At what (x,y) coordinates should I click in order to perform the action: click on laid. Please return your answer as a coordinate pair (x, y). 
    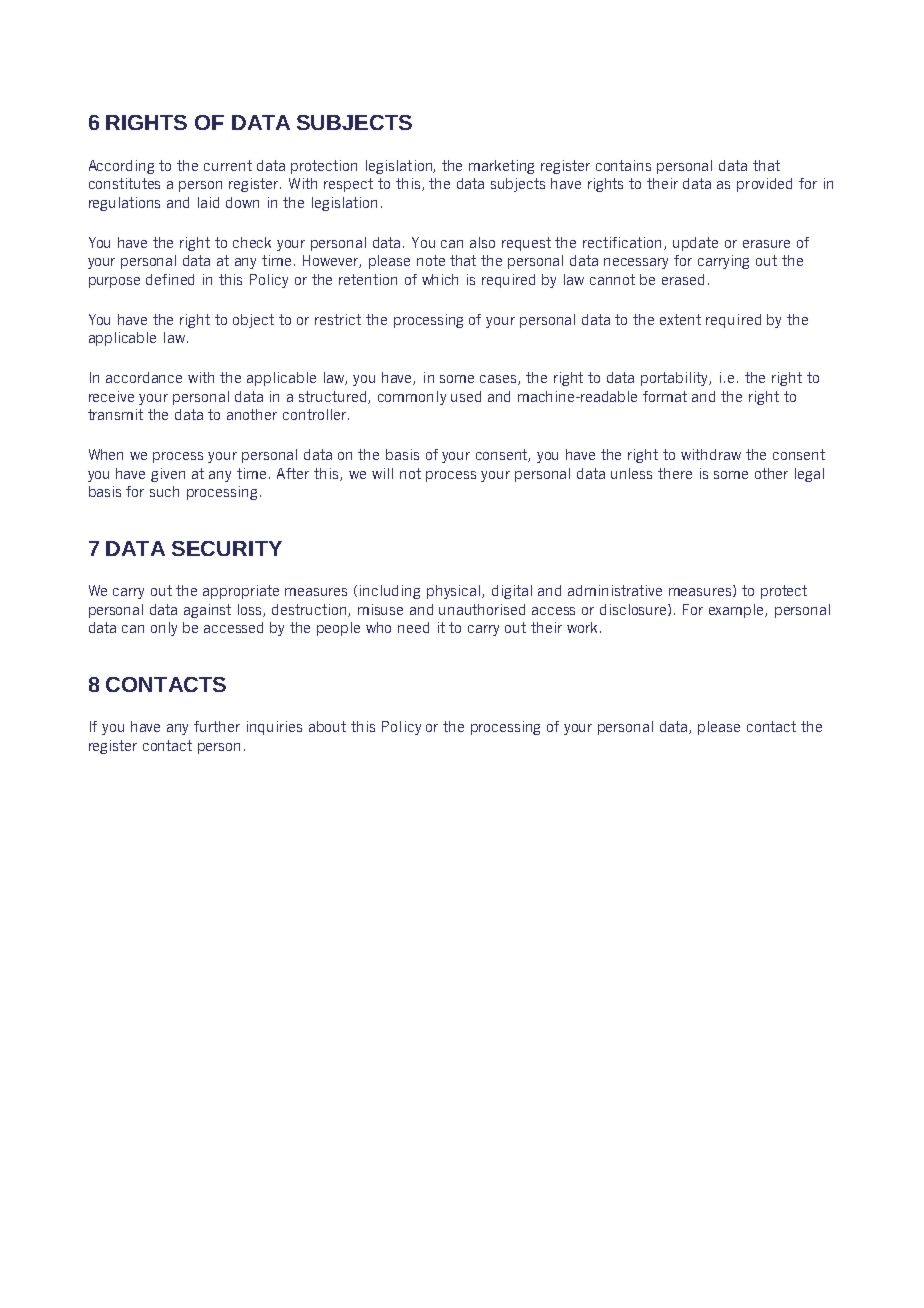
    Looking at the image, I should click on (208, 202).
